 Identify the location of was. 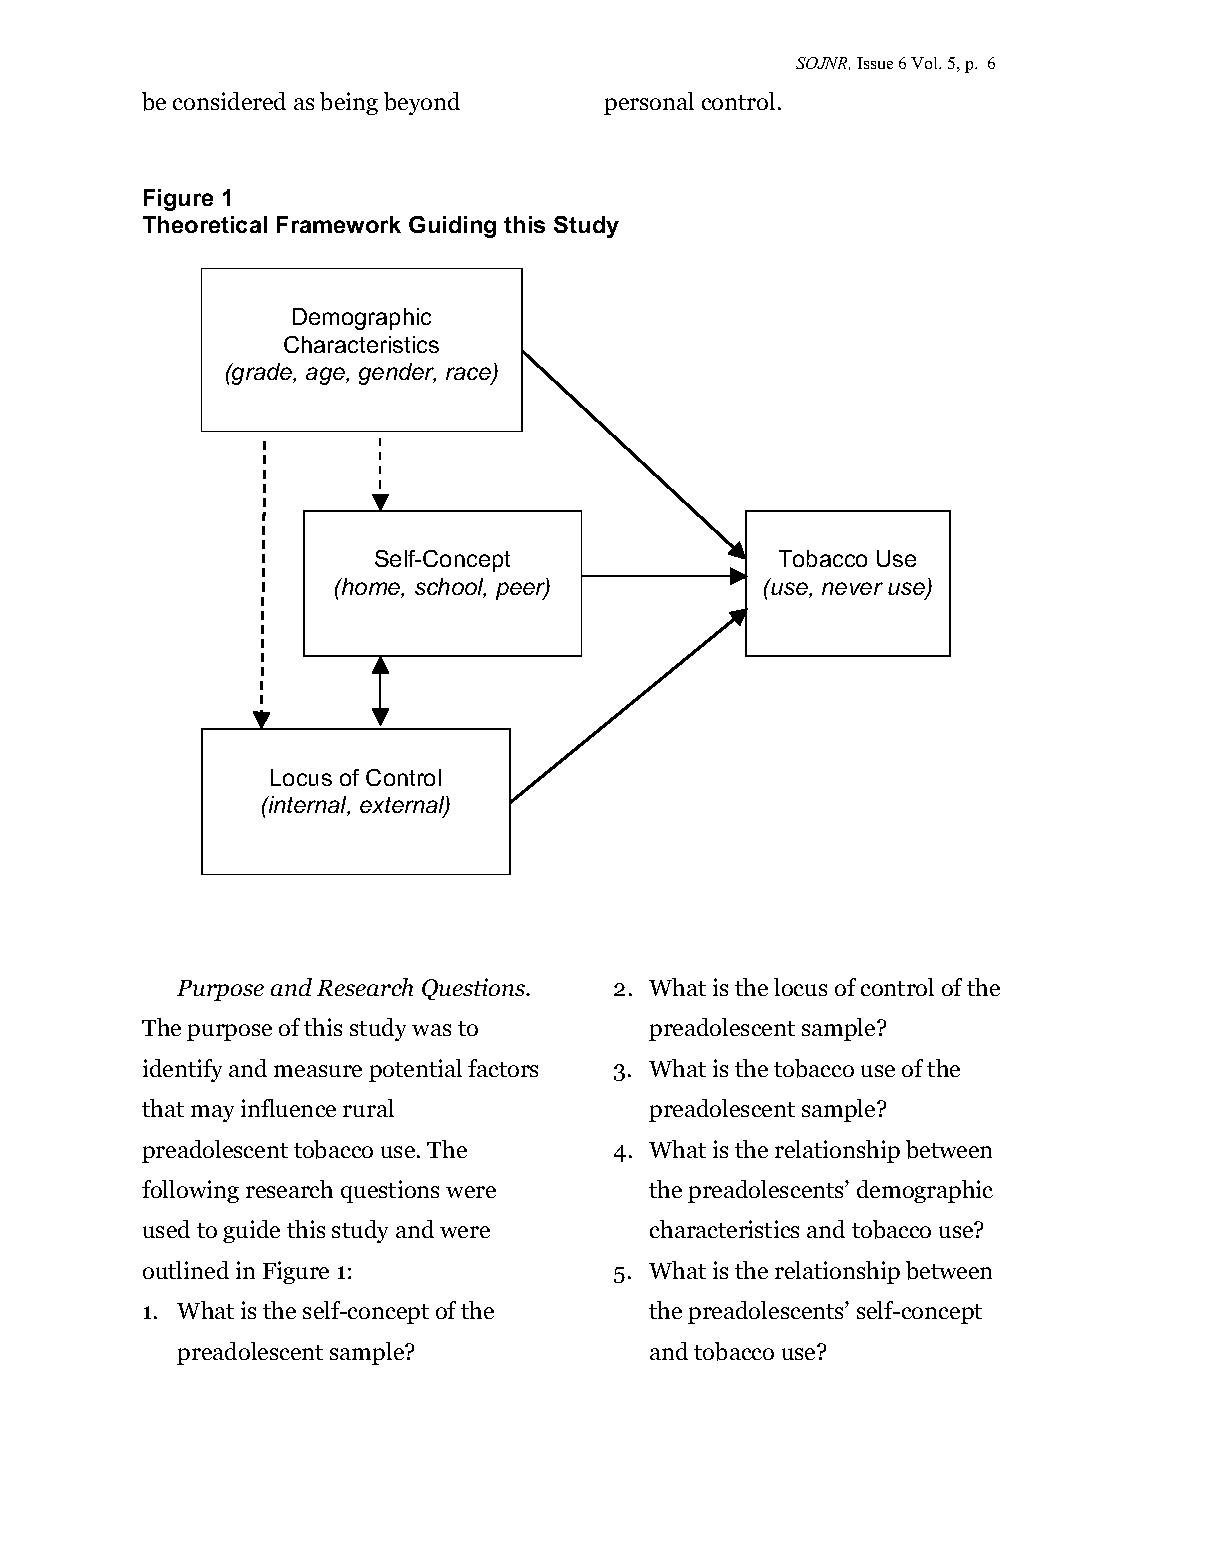
(431, 1030).
